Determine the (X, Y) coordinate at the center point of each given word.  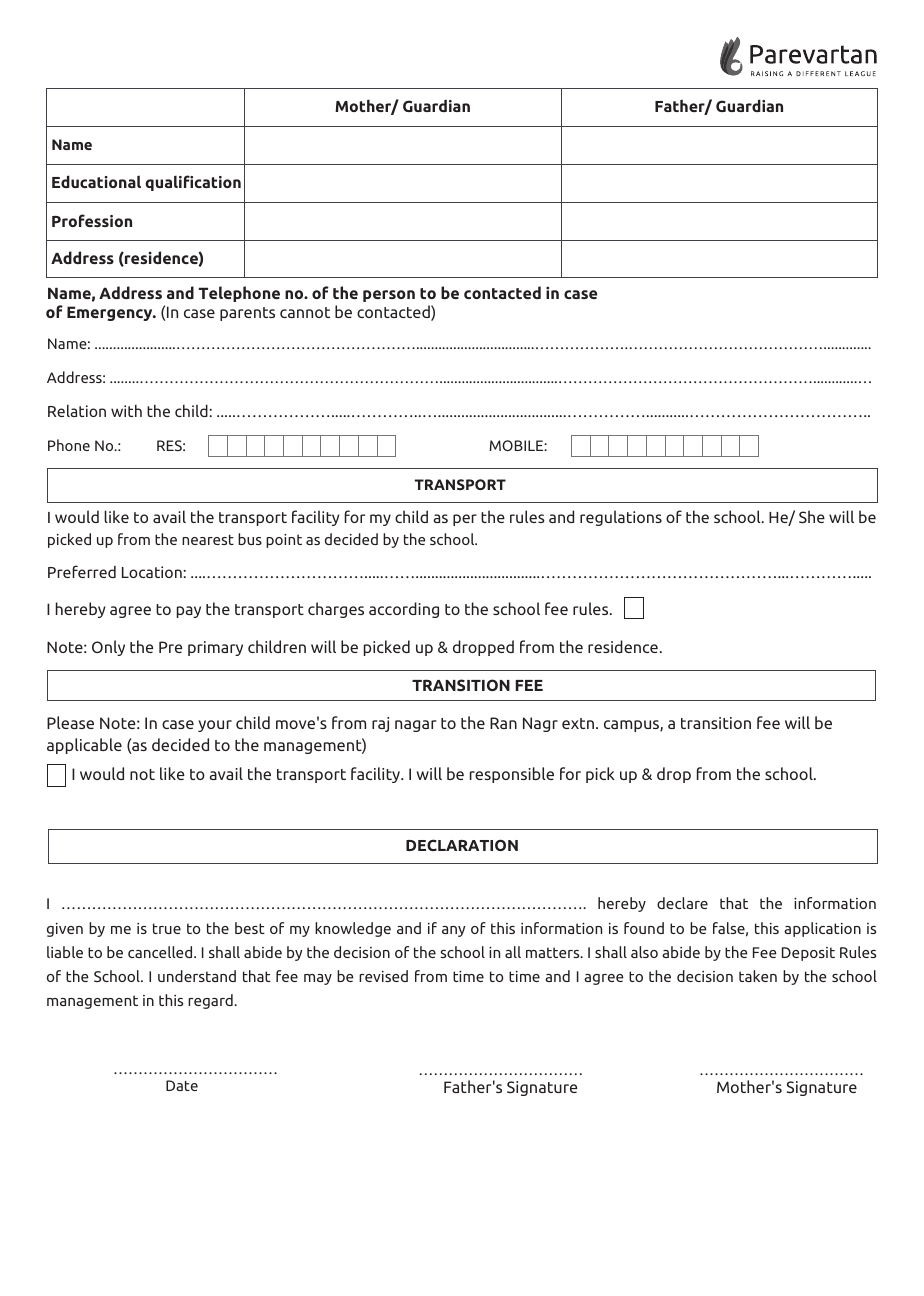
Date (182, 1085)
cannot (305, 312)
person (389, 296)
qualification (193, 183)
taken (758, 976)
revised (383, 976)
